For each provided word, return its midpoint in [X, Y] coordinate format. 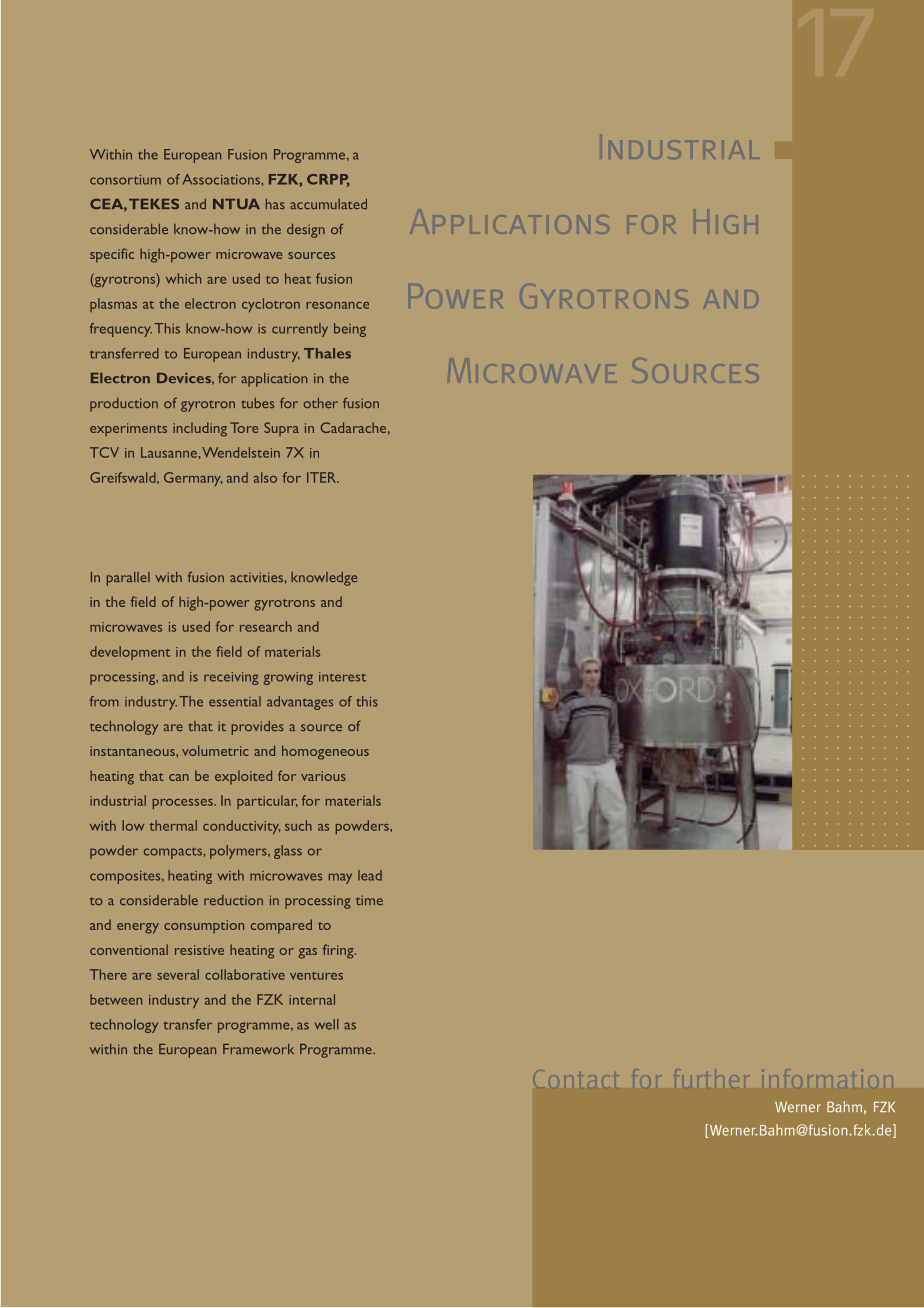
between [116, 999]
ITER [323, 477]
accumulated [328, 204]
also [265, 477]
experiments [128, 430]
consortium [125, 180]
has [275, 204]
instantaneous [133, 751]
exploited [243, 777]
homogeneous [325, 752]
